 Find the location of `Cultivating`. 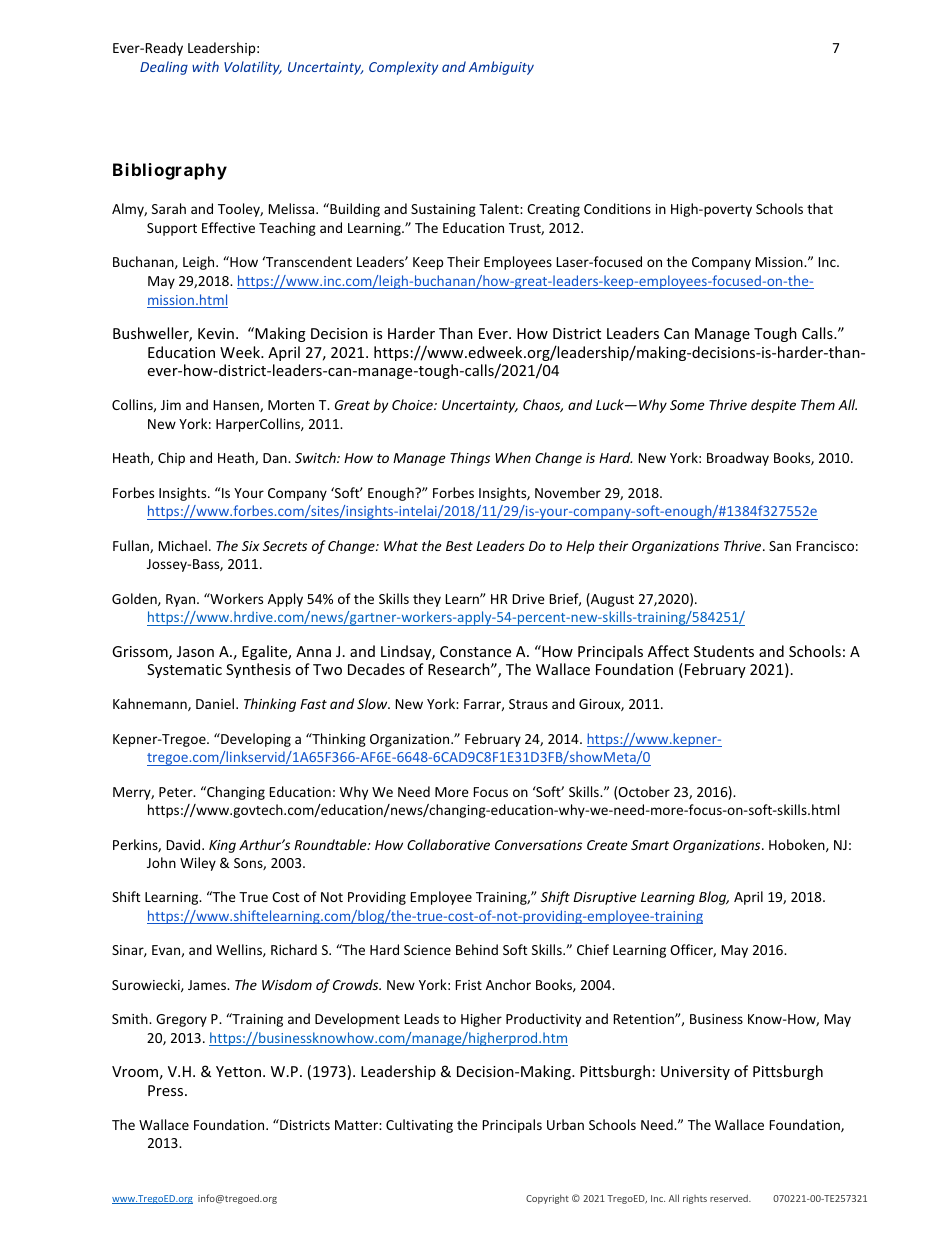

Cultivating is located at coordinates (419, 1126).
